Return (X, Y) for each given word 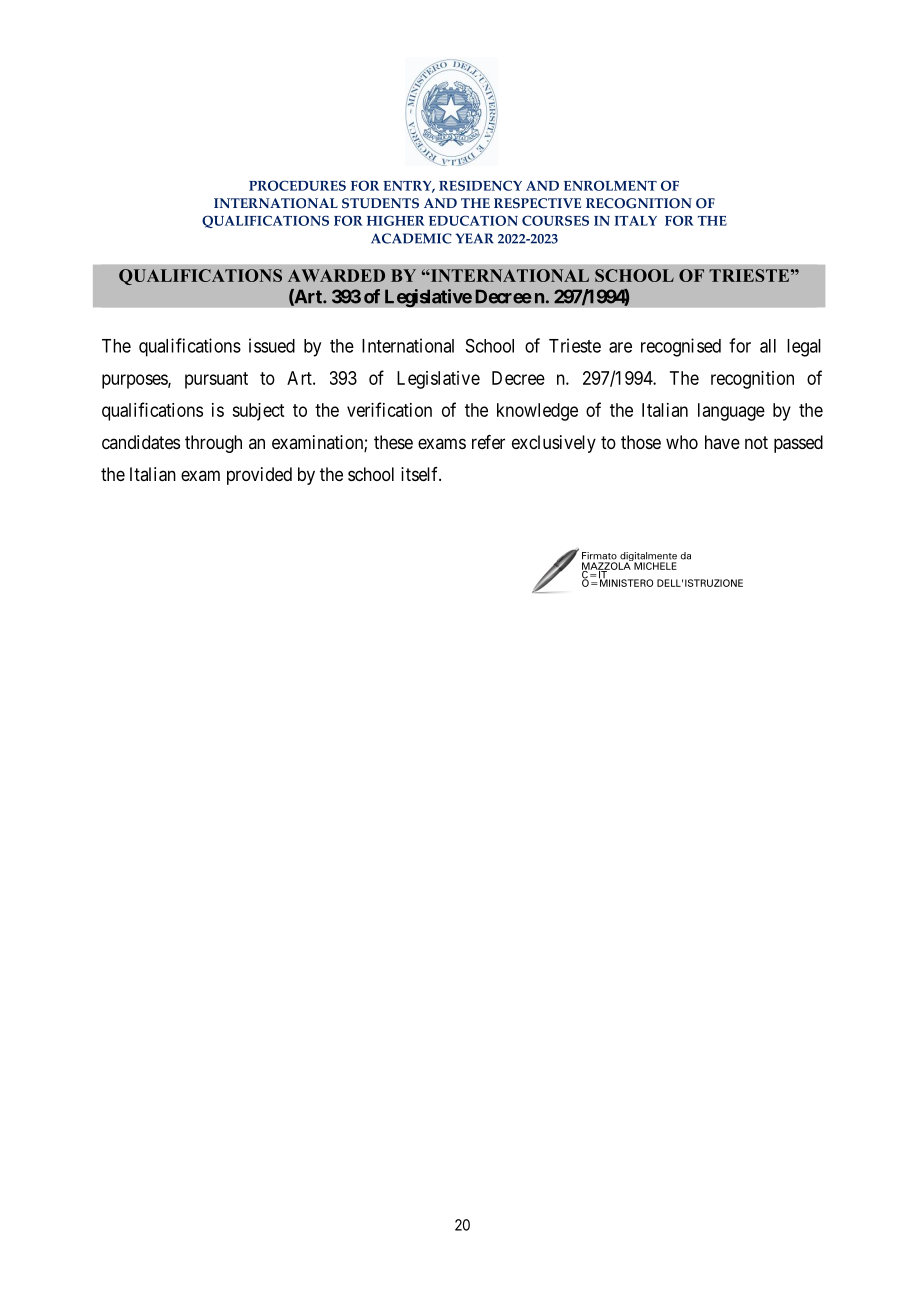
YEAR (474, 238)
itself (421, 474)
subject (258, 412)
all (768, 346)
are (620, 347)
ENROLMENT (610, 185)
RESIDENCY (480, 185)
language (731, 412)
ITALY (635, 221)
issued (272, 345)
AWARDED (336, 275)
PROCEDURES (297, 185)
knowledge (537, 412)
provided (259, 476)
